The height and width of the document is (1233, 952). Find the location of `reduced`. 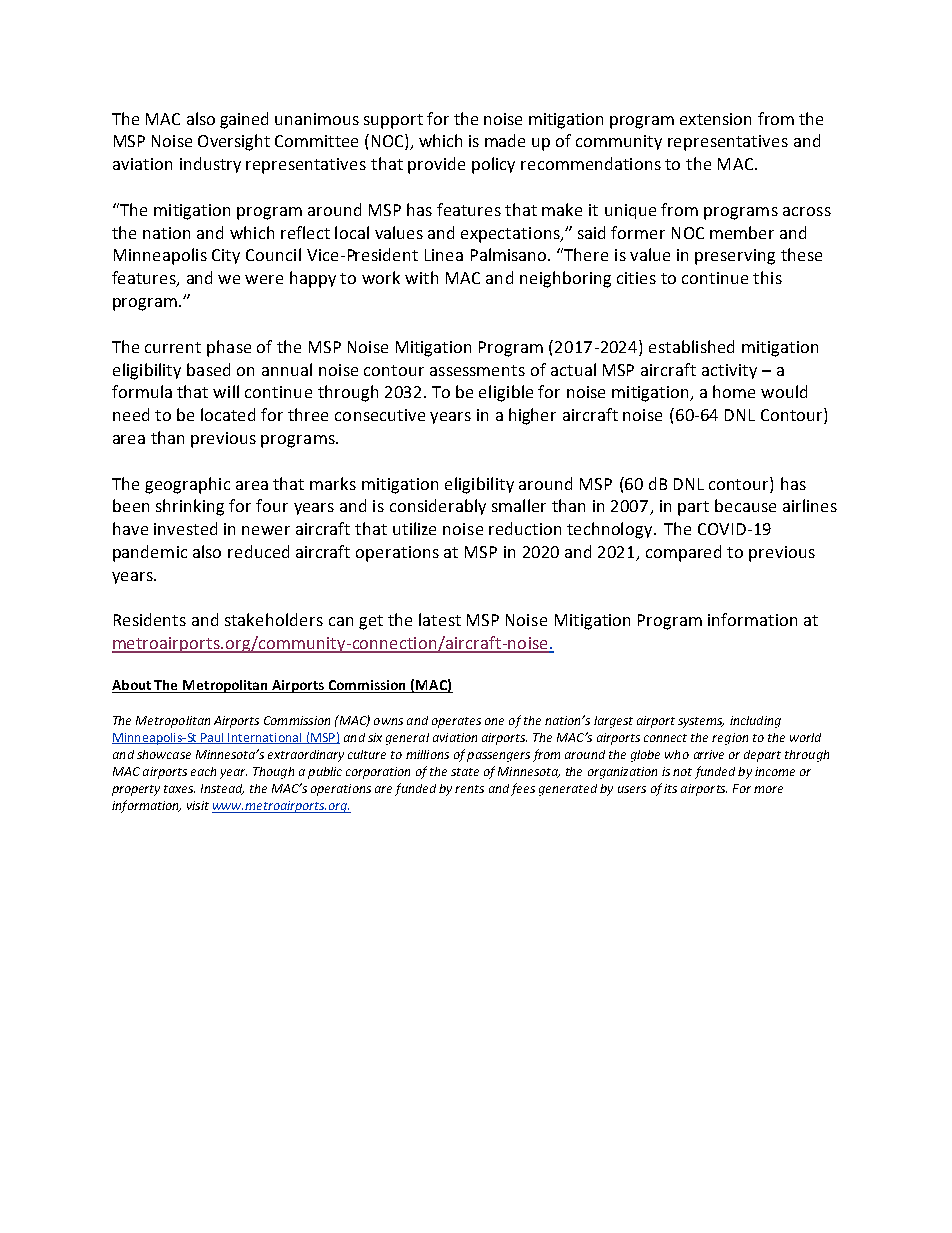

reduced is located at coordinates (258, 551).
